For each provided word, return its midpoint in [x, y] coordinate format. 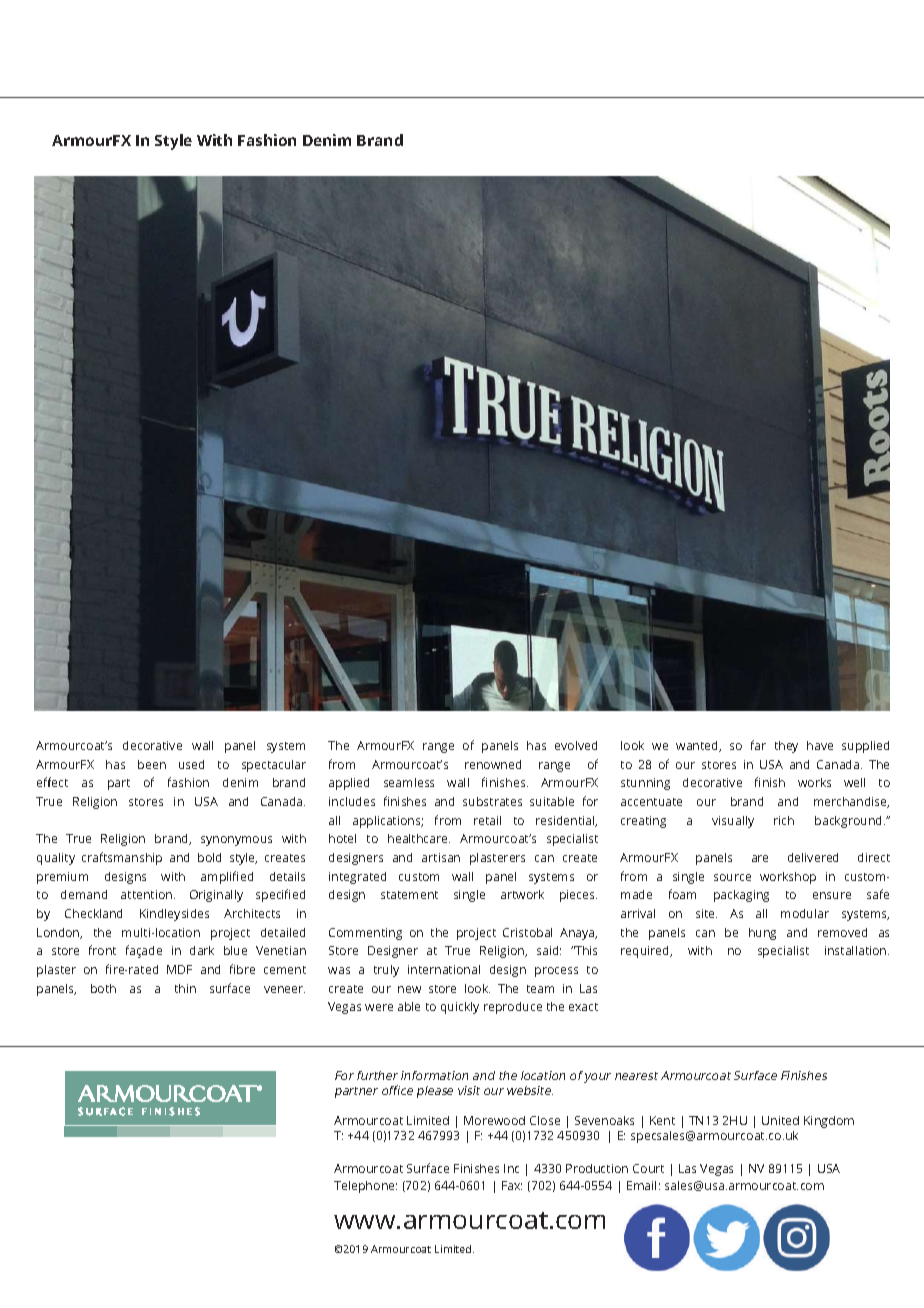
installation [857, 950]
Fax [512, 1185]
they [786, 747]
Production [597, 1168]
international [444, 969]
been [152, 764]
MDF [179, 969]
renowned [493, 764]
